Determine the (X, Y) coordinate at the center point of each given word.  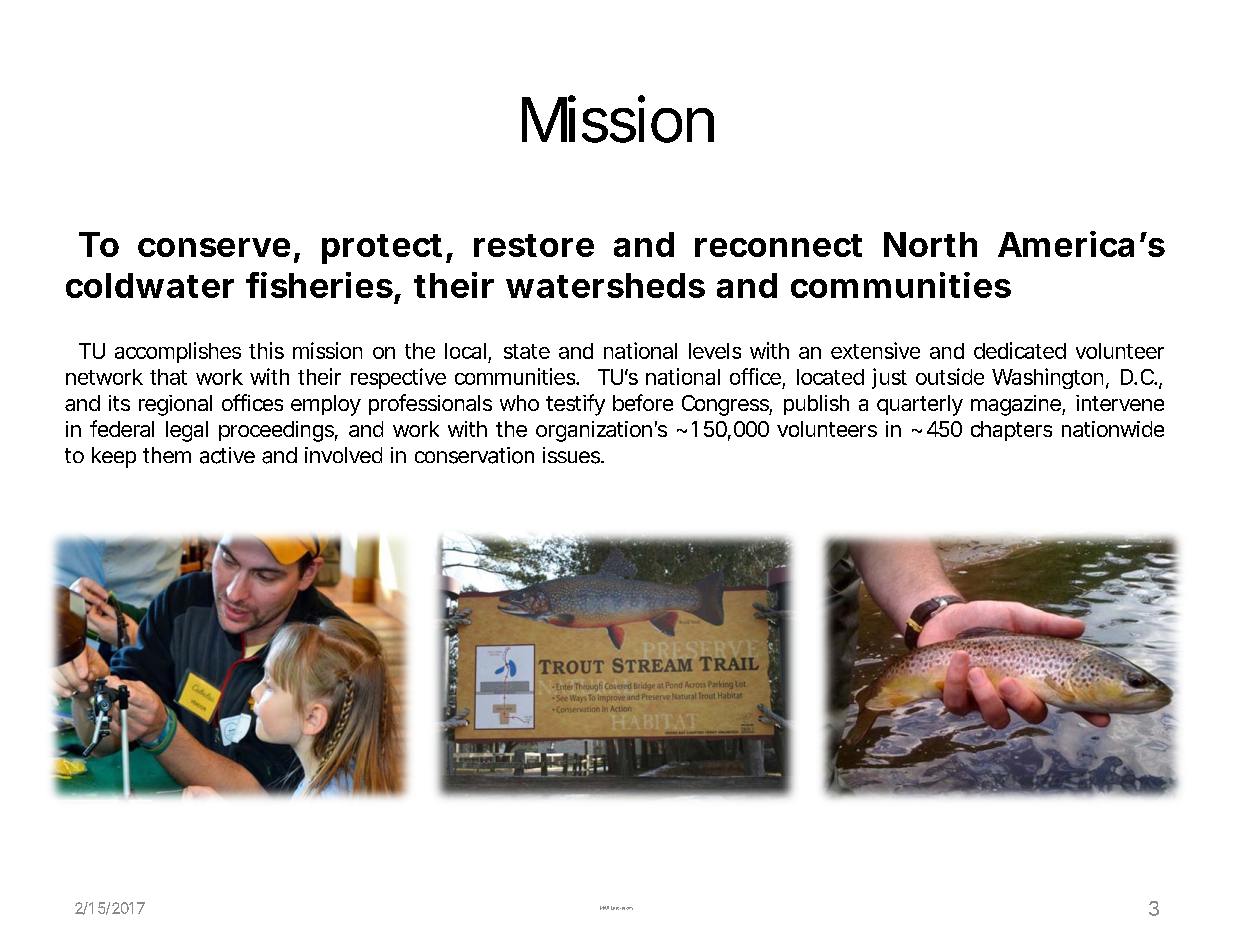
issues (571, 455)
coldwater (150, 285)
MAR (604, 908)
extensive (875, 350)
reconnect (778, 245)
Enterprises (622, 908)
